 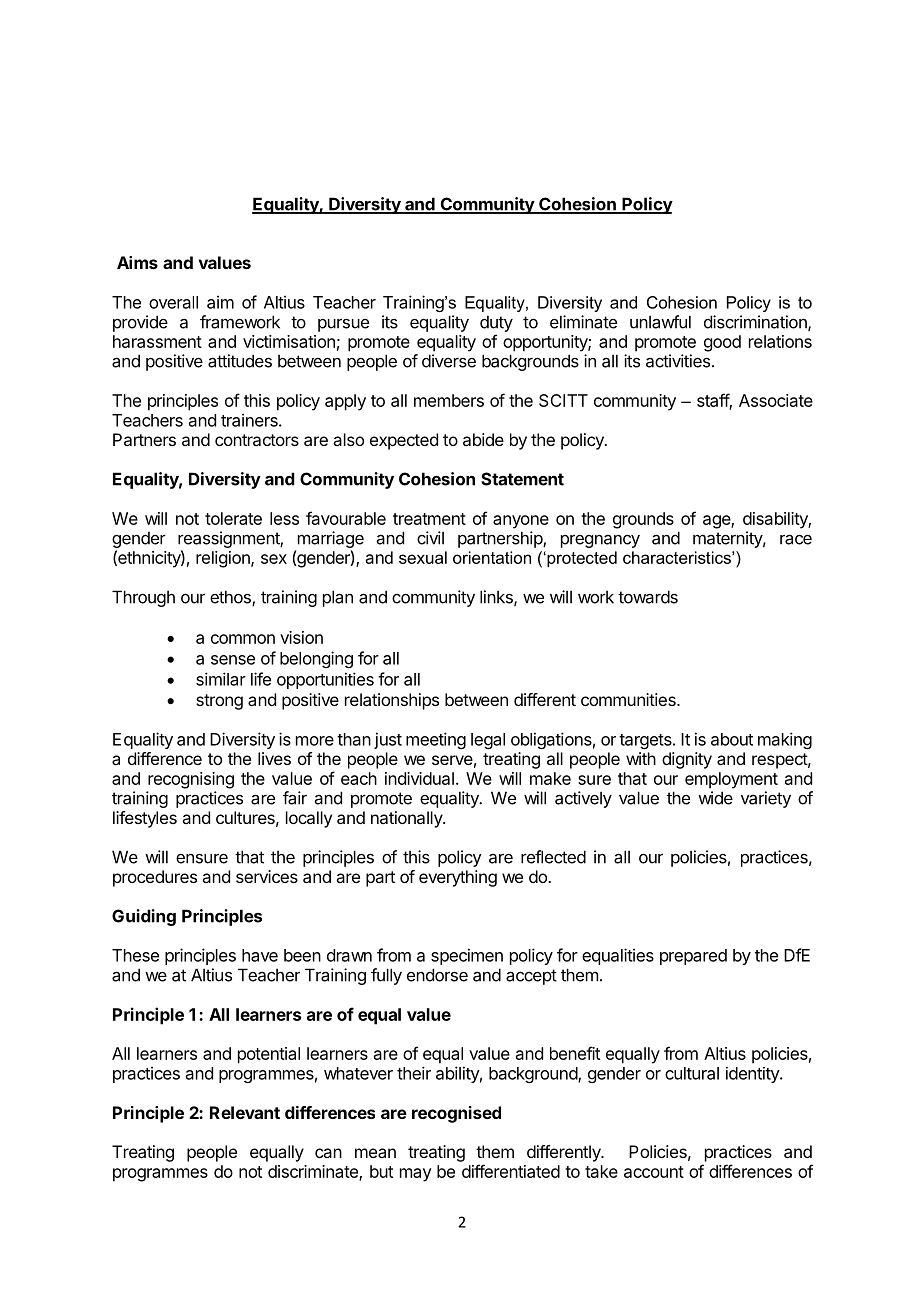 I want to click on duty, so click(x=496, y=323).
